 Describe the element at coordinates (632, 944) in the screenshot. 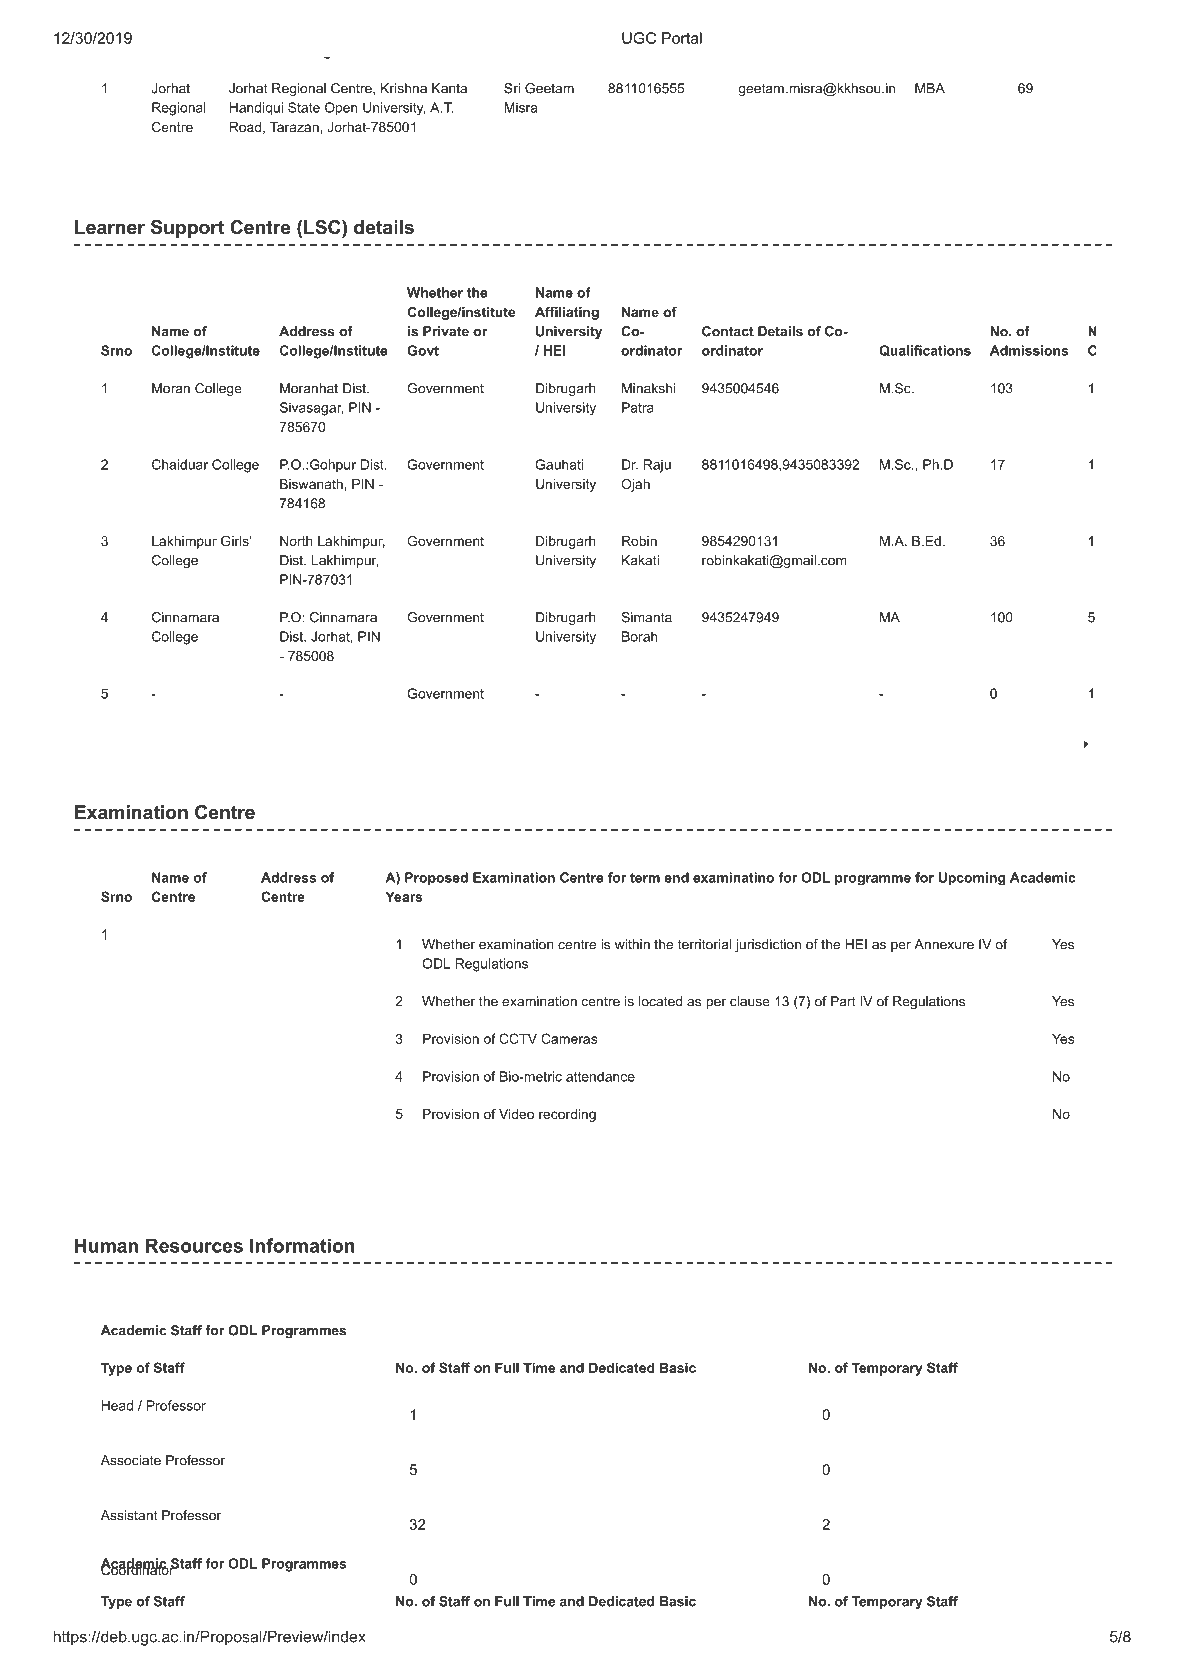

I see `within` at that location.
